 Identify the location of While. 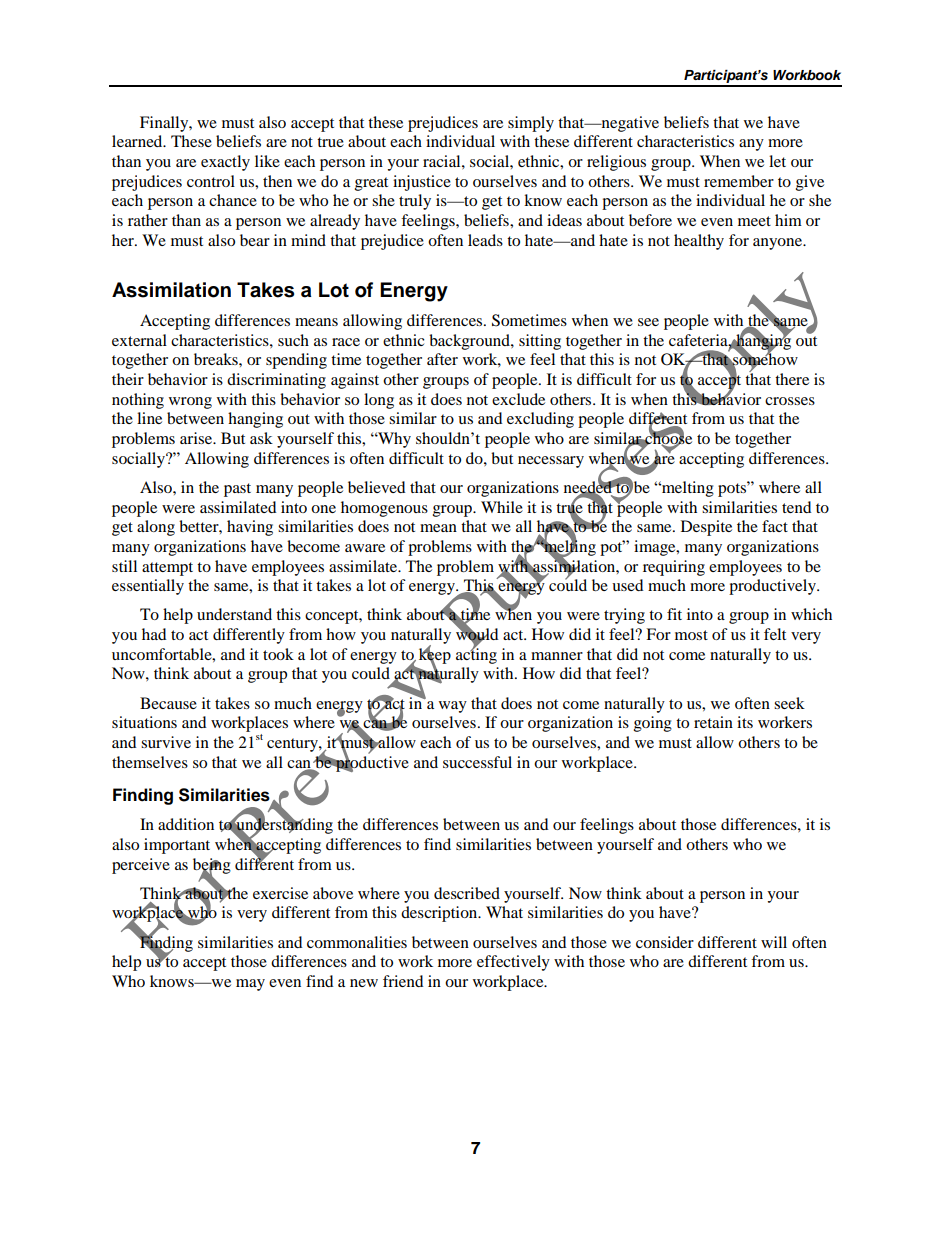
(502, 507).
